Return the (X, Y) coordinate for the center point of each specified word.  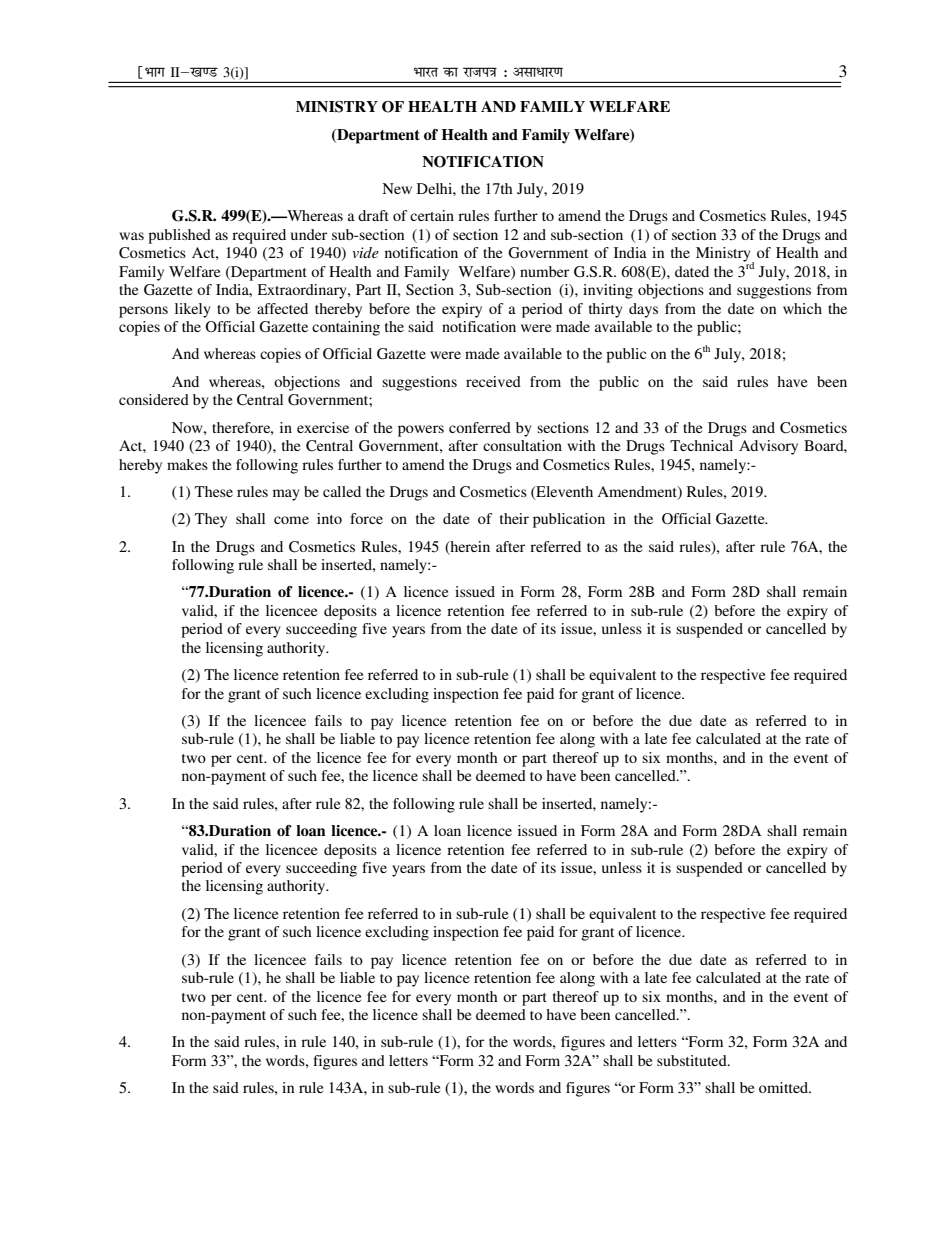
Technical (701, 445)
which (802, 308)
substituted (693, 1060)
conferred (480, 427)
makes (187, 464)
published (179, 236)
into (329, 518)
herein (469, 547)
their (514, 518)
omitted (784, 1087)
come (291, 520)
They (211, 520)
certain (432, 215)
